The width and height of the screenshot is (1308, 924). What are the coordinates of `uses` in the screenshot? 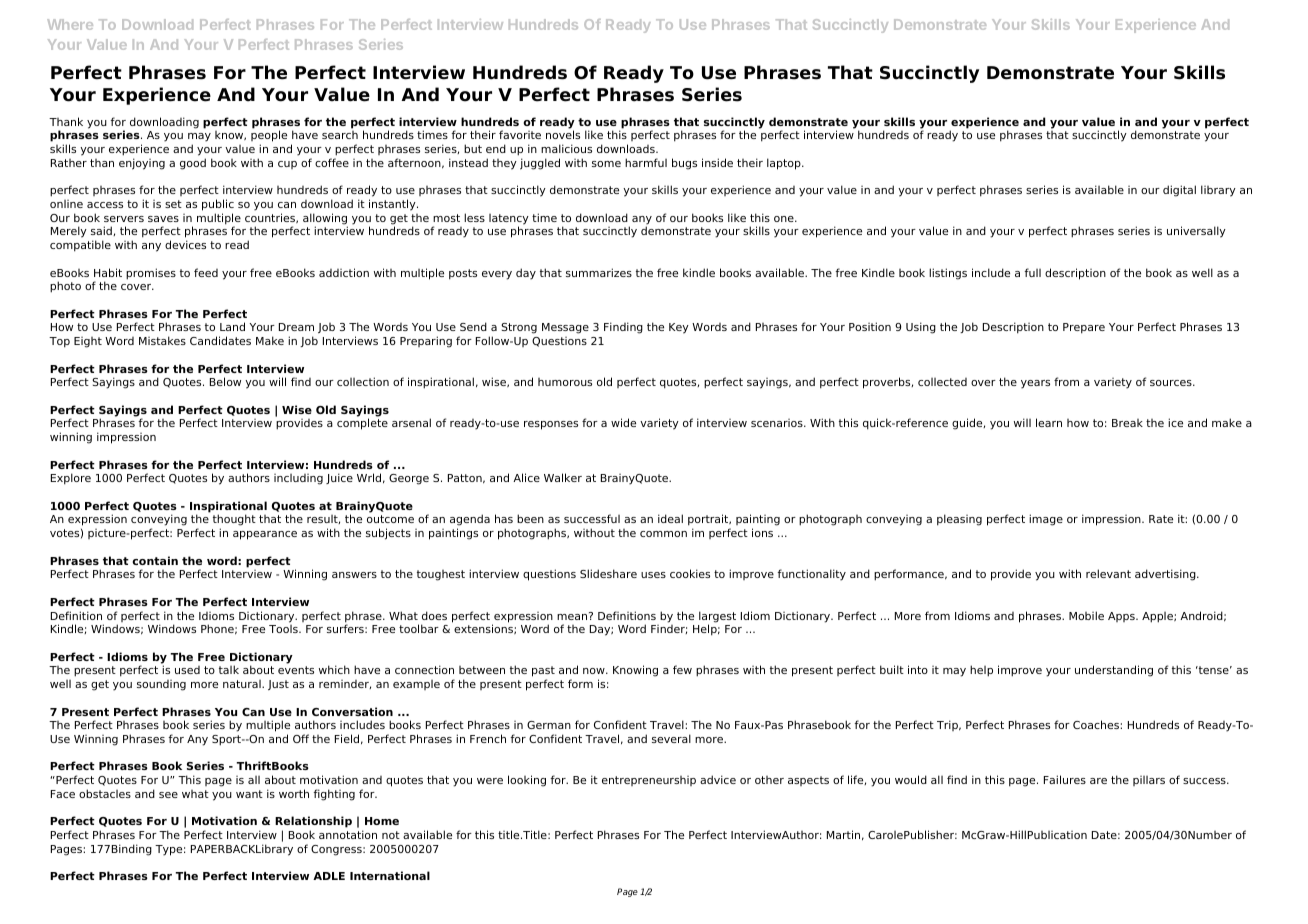 It's located at (653, 575).
